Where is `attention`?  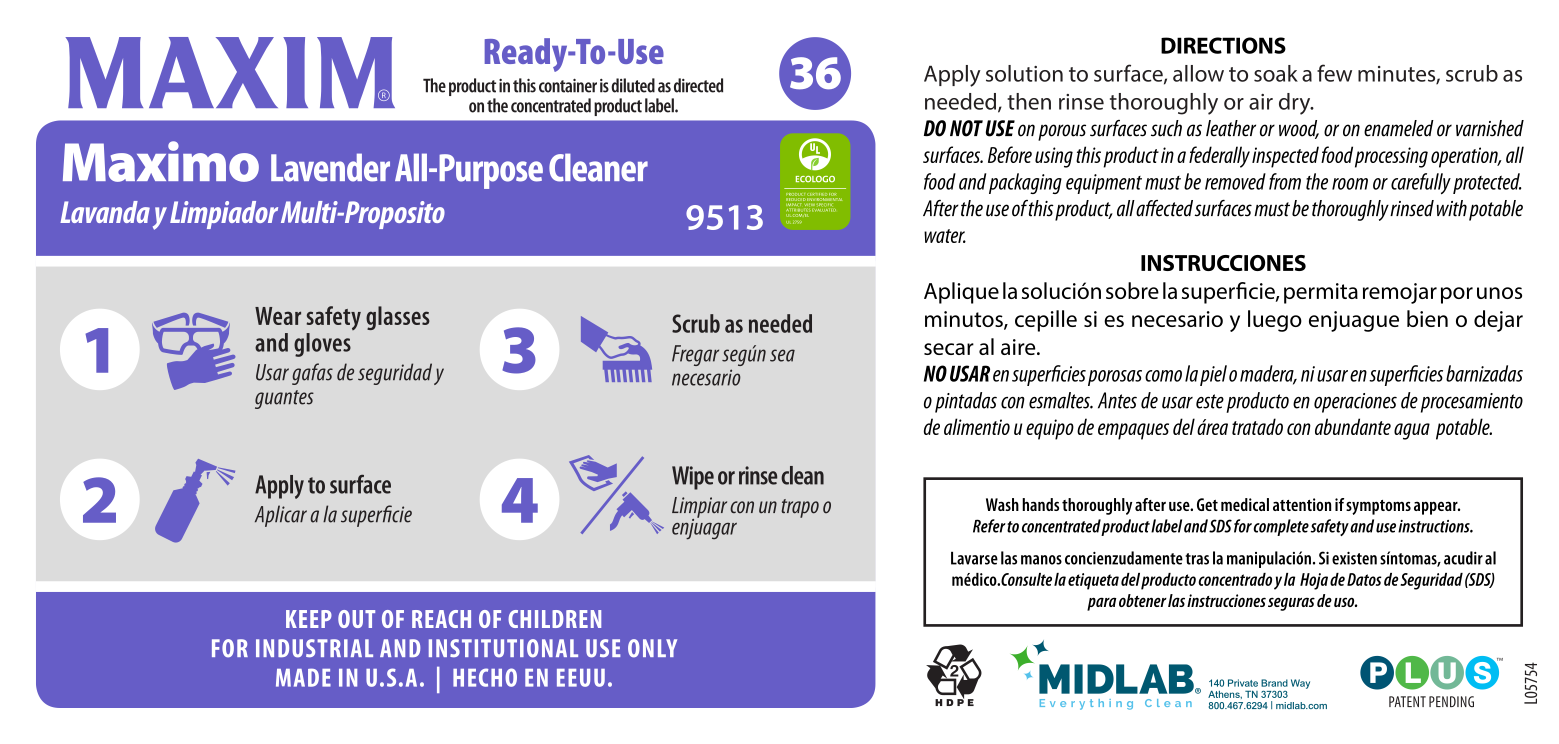
attention is located at coordinates (1302, 504).
